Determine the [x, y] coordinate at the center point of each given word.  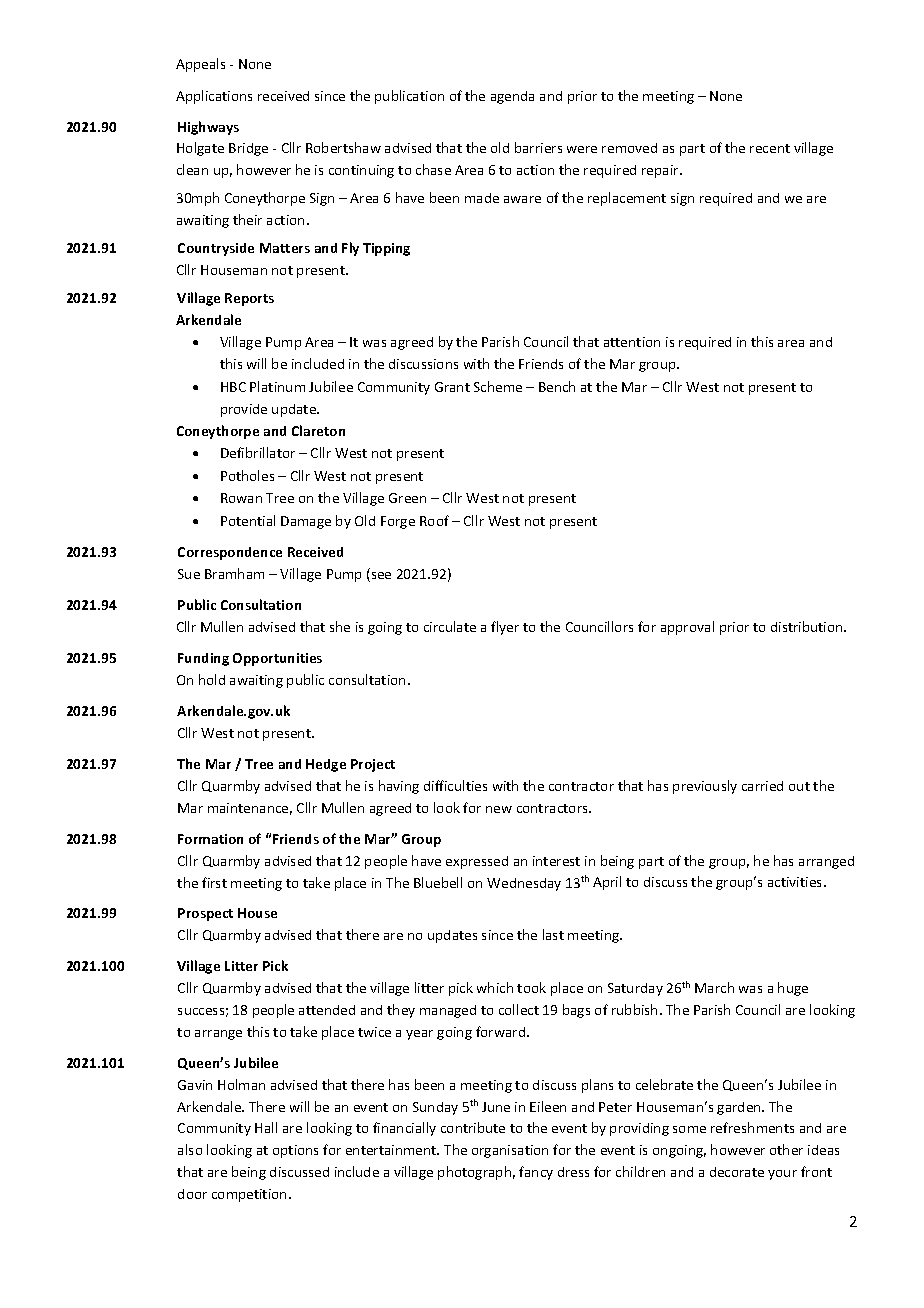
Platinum [277, 386]
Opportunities [277, 659]
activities [796, 882]
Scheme [498, 386]
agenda [512, 97]
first [214, 882]
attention [632, 342]
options [295, 1151]
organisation [510, 1151]
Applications [214, 97]
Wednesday [524, 884]
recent [770, 148]
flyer [505, 628]
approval [687, 628]
